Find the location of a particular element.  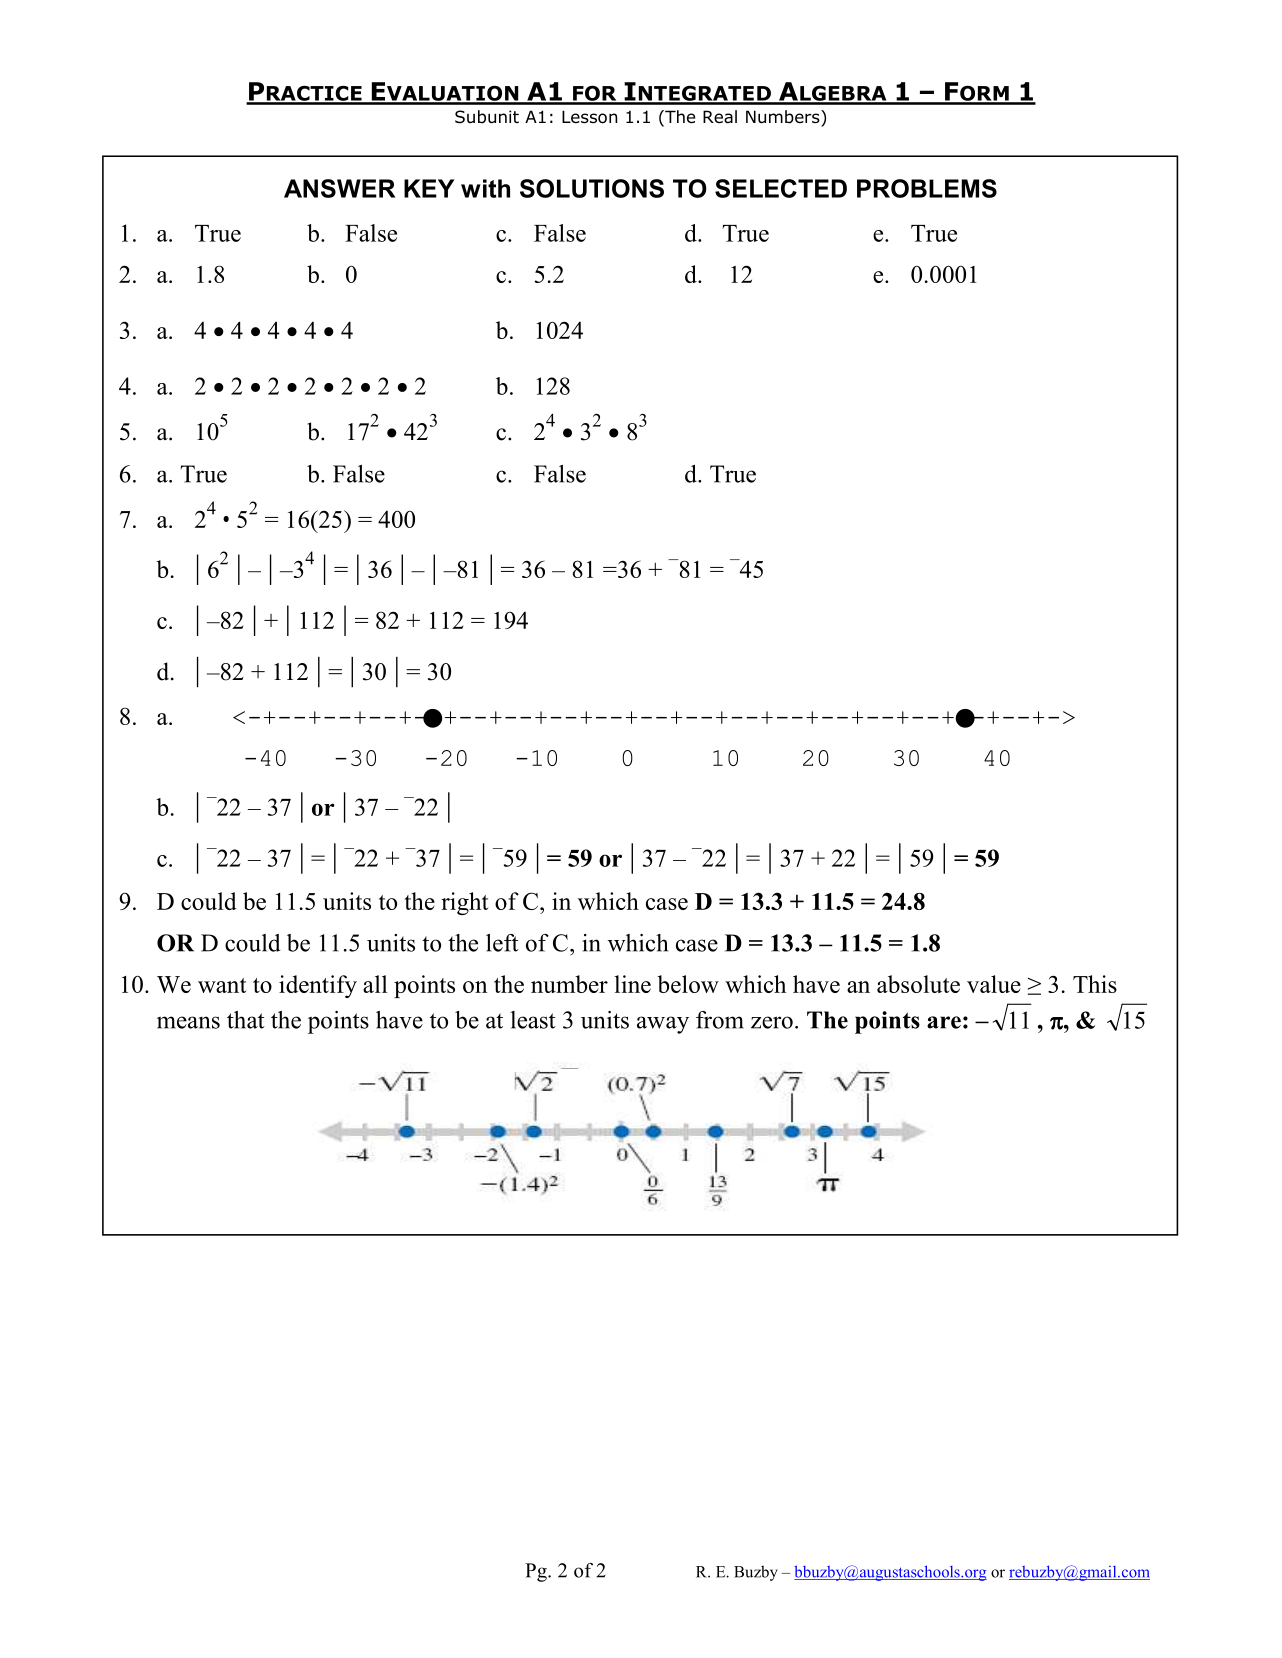

line is located at coordinates (633, 984).
